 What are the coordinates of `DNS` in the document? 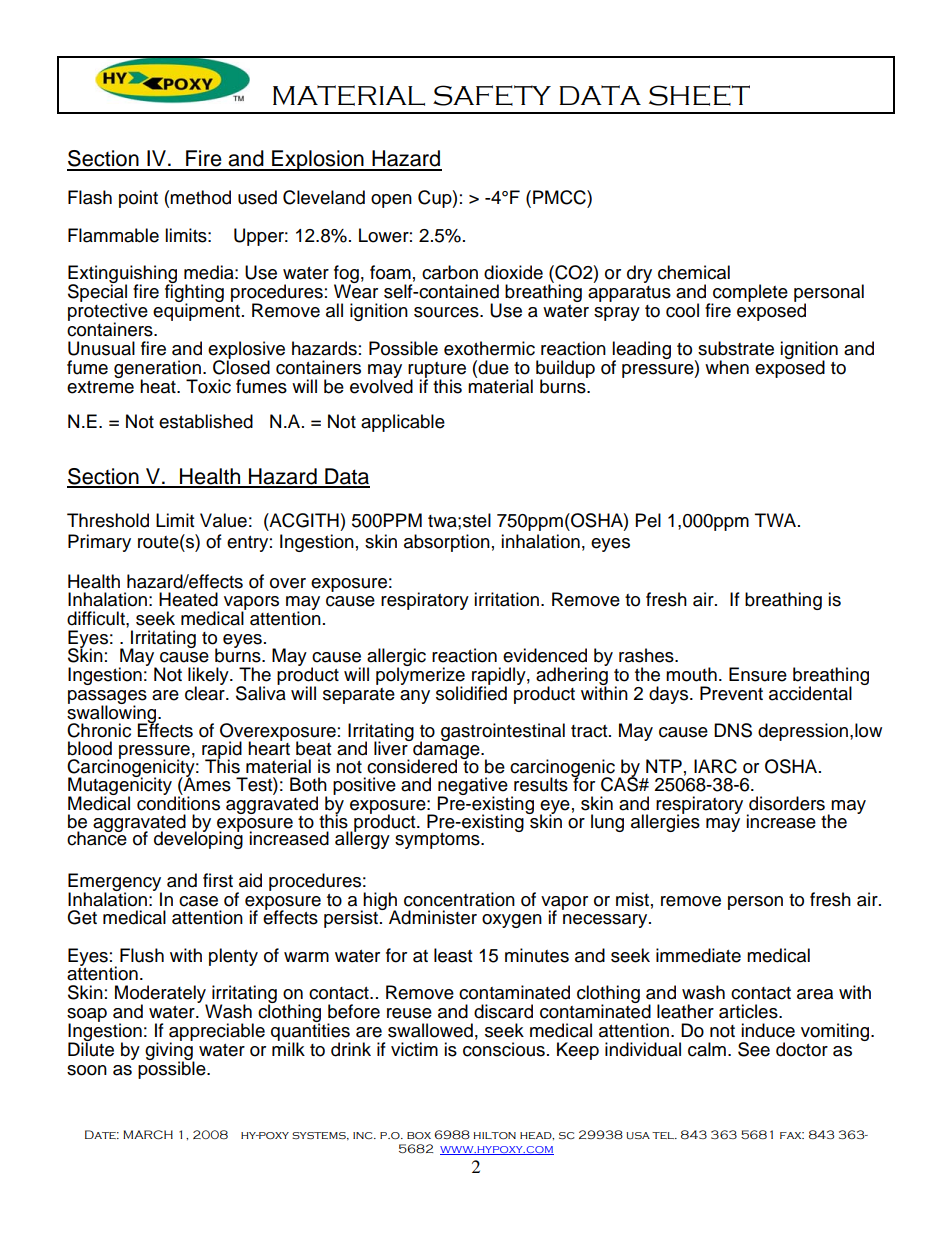 It's located at (733, 730).
